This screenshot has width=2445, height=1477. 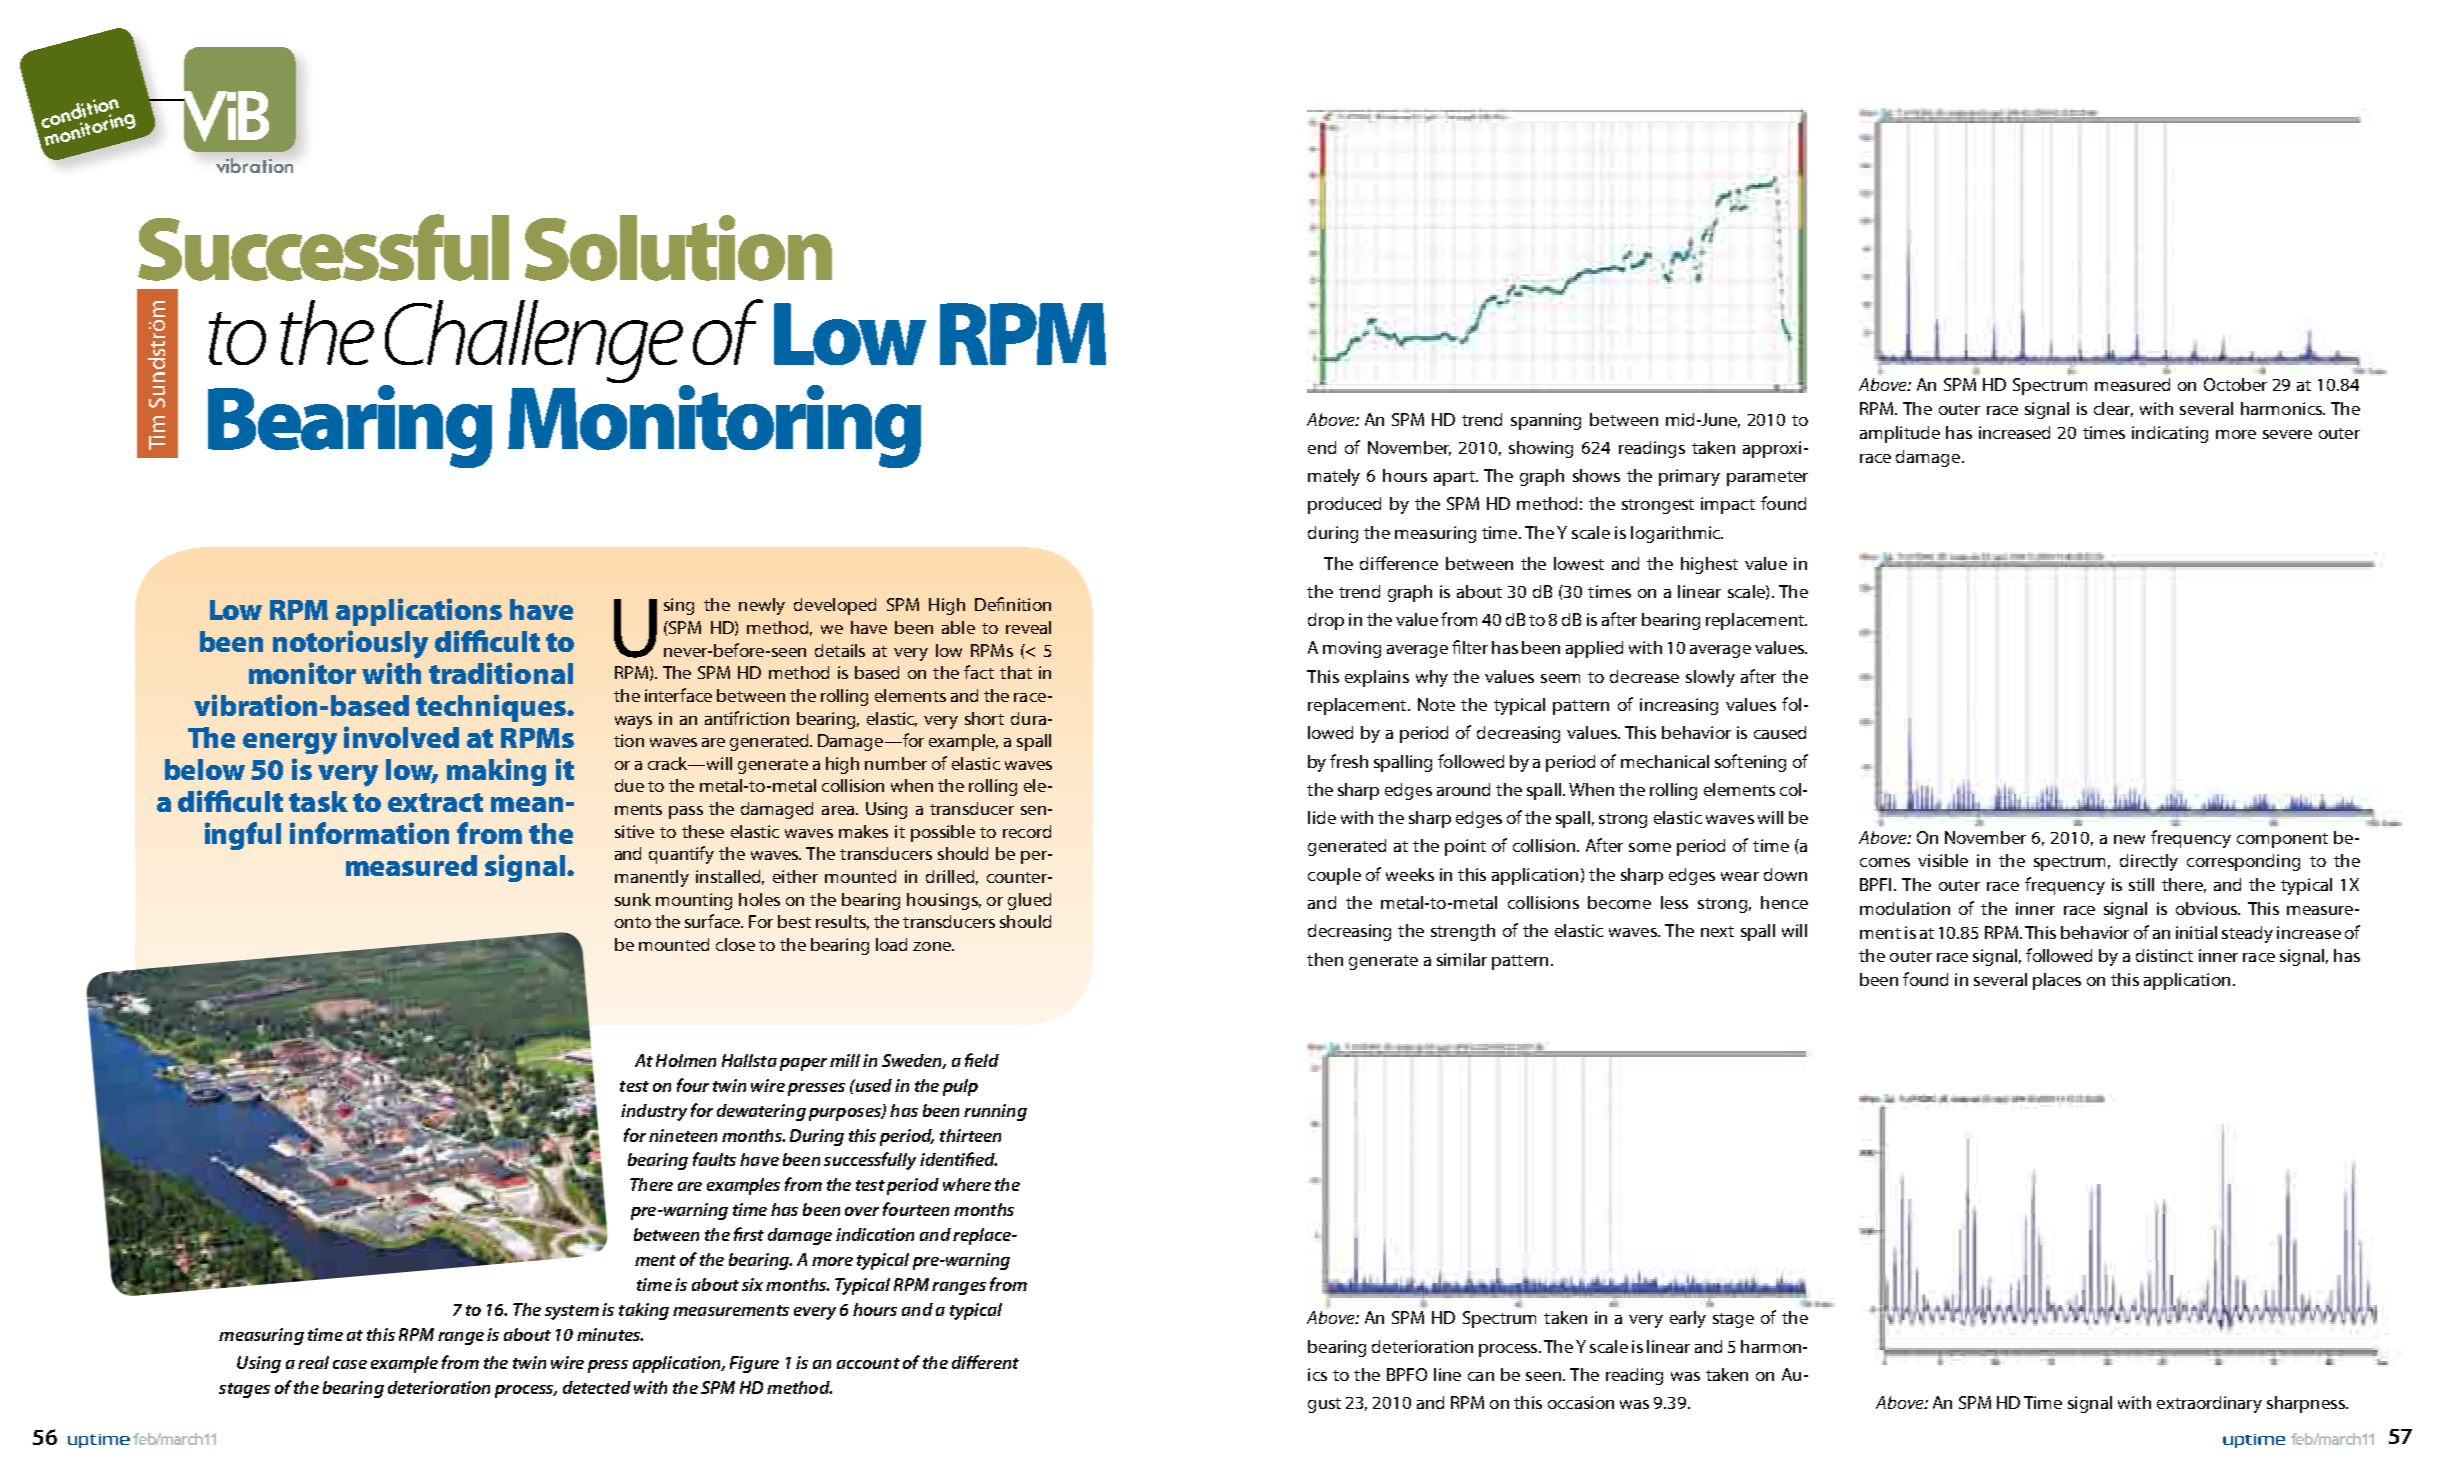 What do you see at coordinates (1481, 1376) in the screenshot?
I see `can` at bounding box center [1481, 1376].
